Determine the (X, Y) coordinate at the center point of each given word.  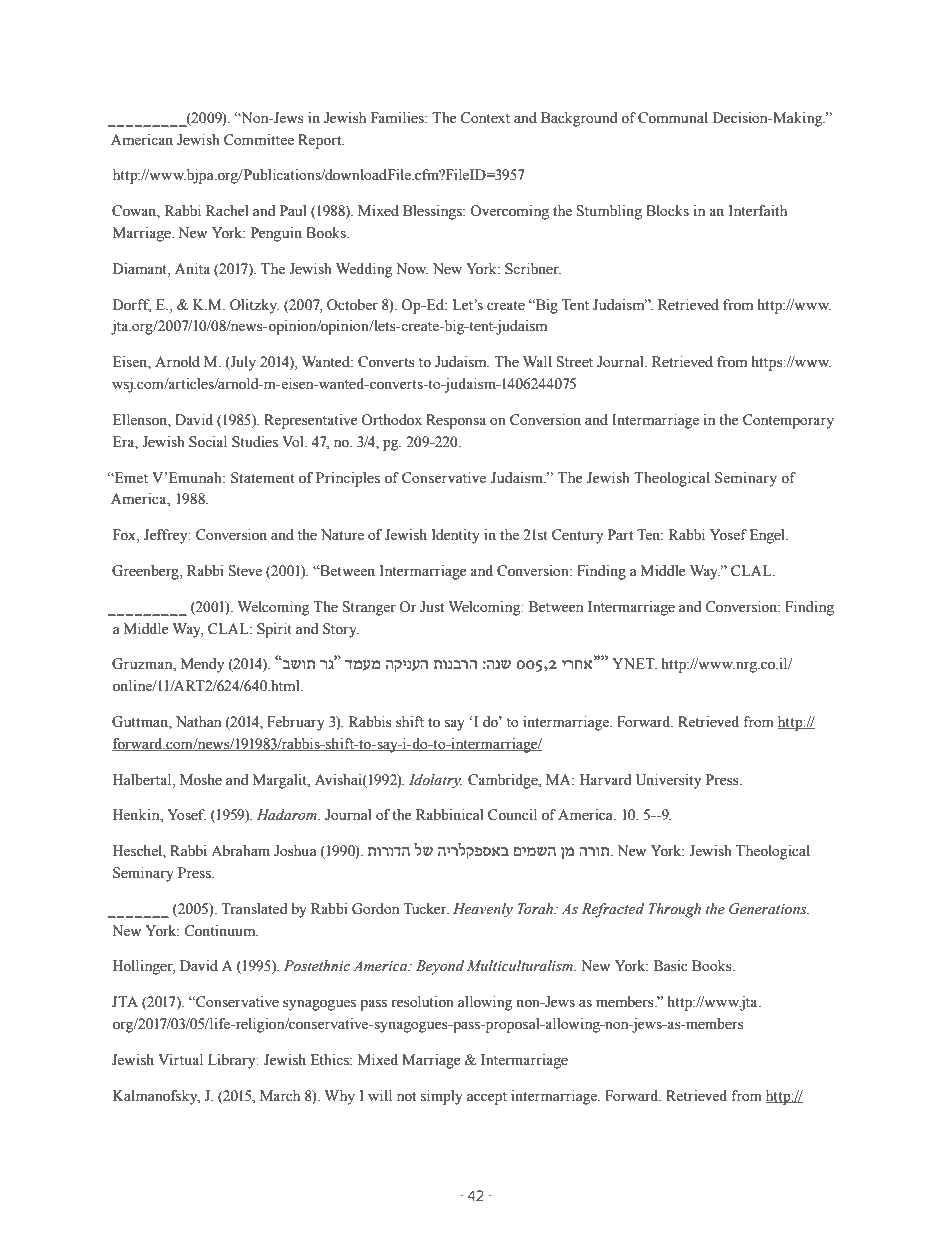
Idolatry (435, 781)
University (668, 781)
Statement (263, 478)
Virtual (180, 1060)
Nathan (198, 721)
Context (485, 118)
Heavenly (483, 910)
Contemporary (788, 421)
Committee (259, 140)
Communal (673, 118)
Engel (768, 536)
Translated (254, 909)
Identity (456, 536)
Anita (192, 269)
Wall (537, 362)
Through (675, 910)
